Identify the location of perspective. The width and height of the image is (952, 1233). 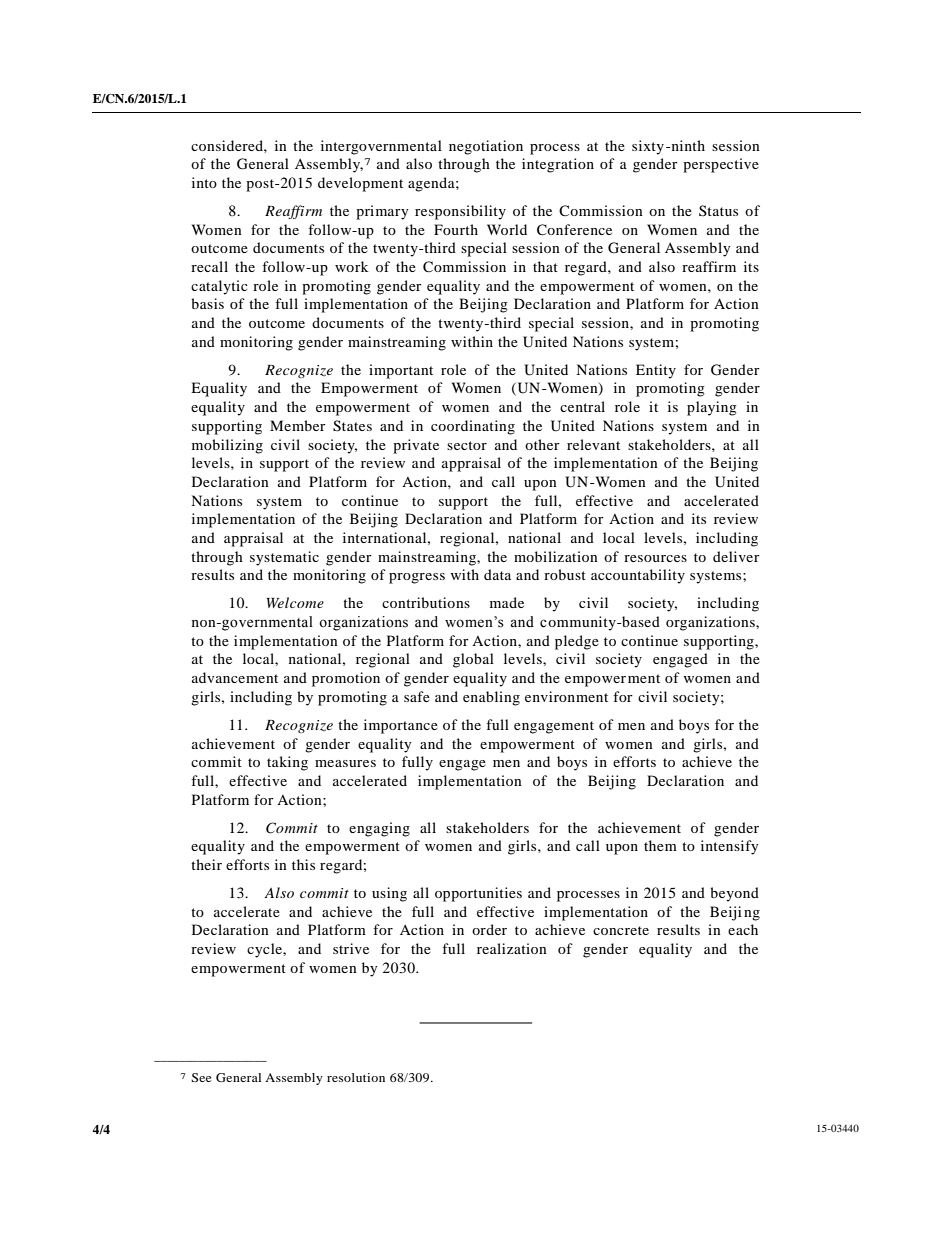
(721, 165).
